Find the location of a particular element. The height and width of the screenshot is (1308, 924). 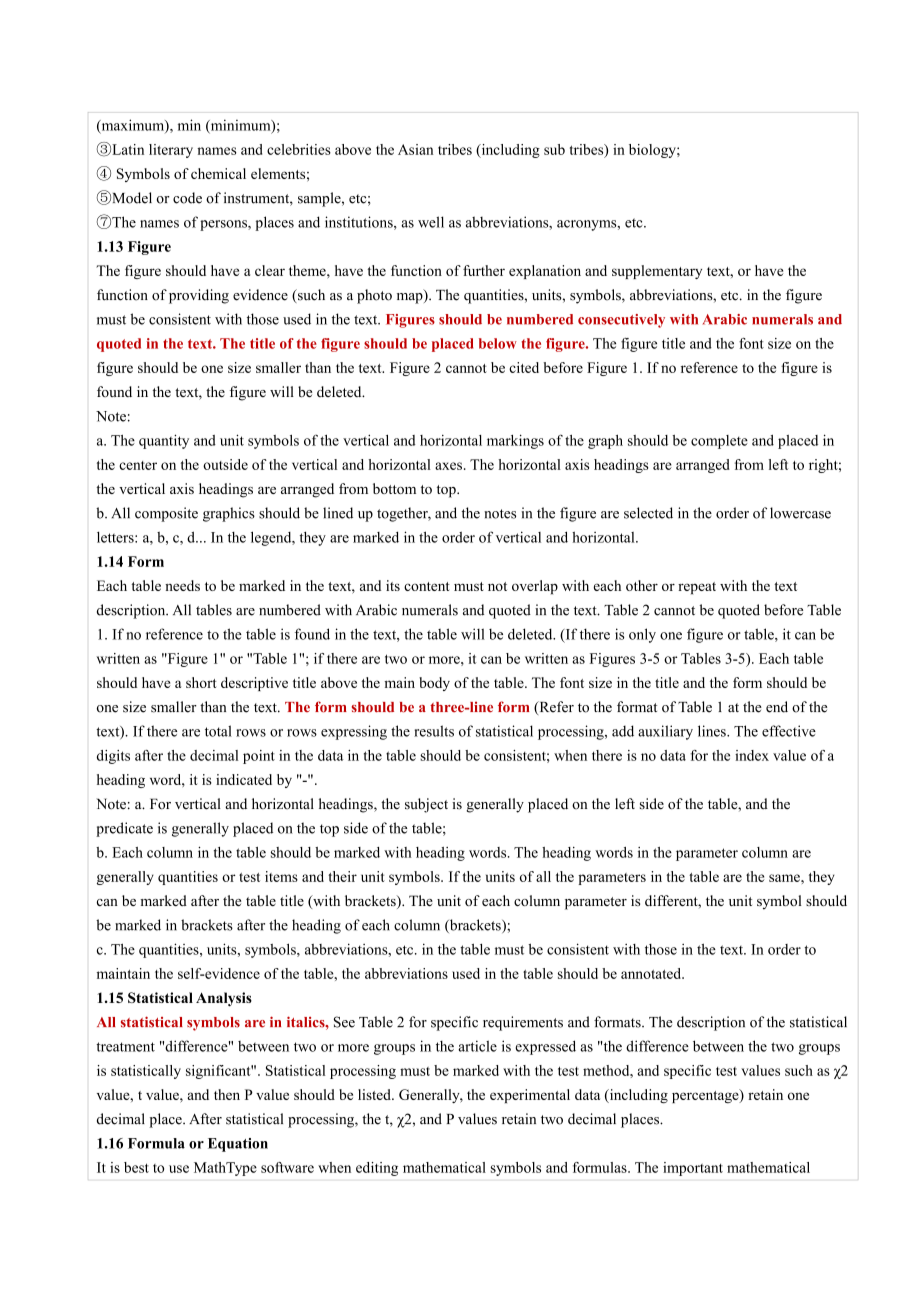

indicated is located at coordinates (244, 779).
